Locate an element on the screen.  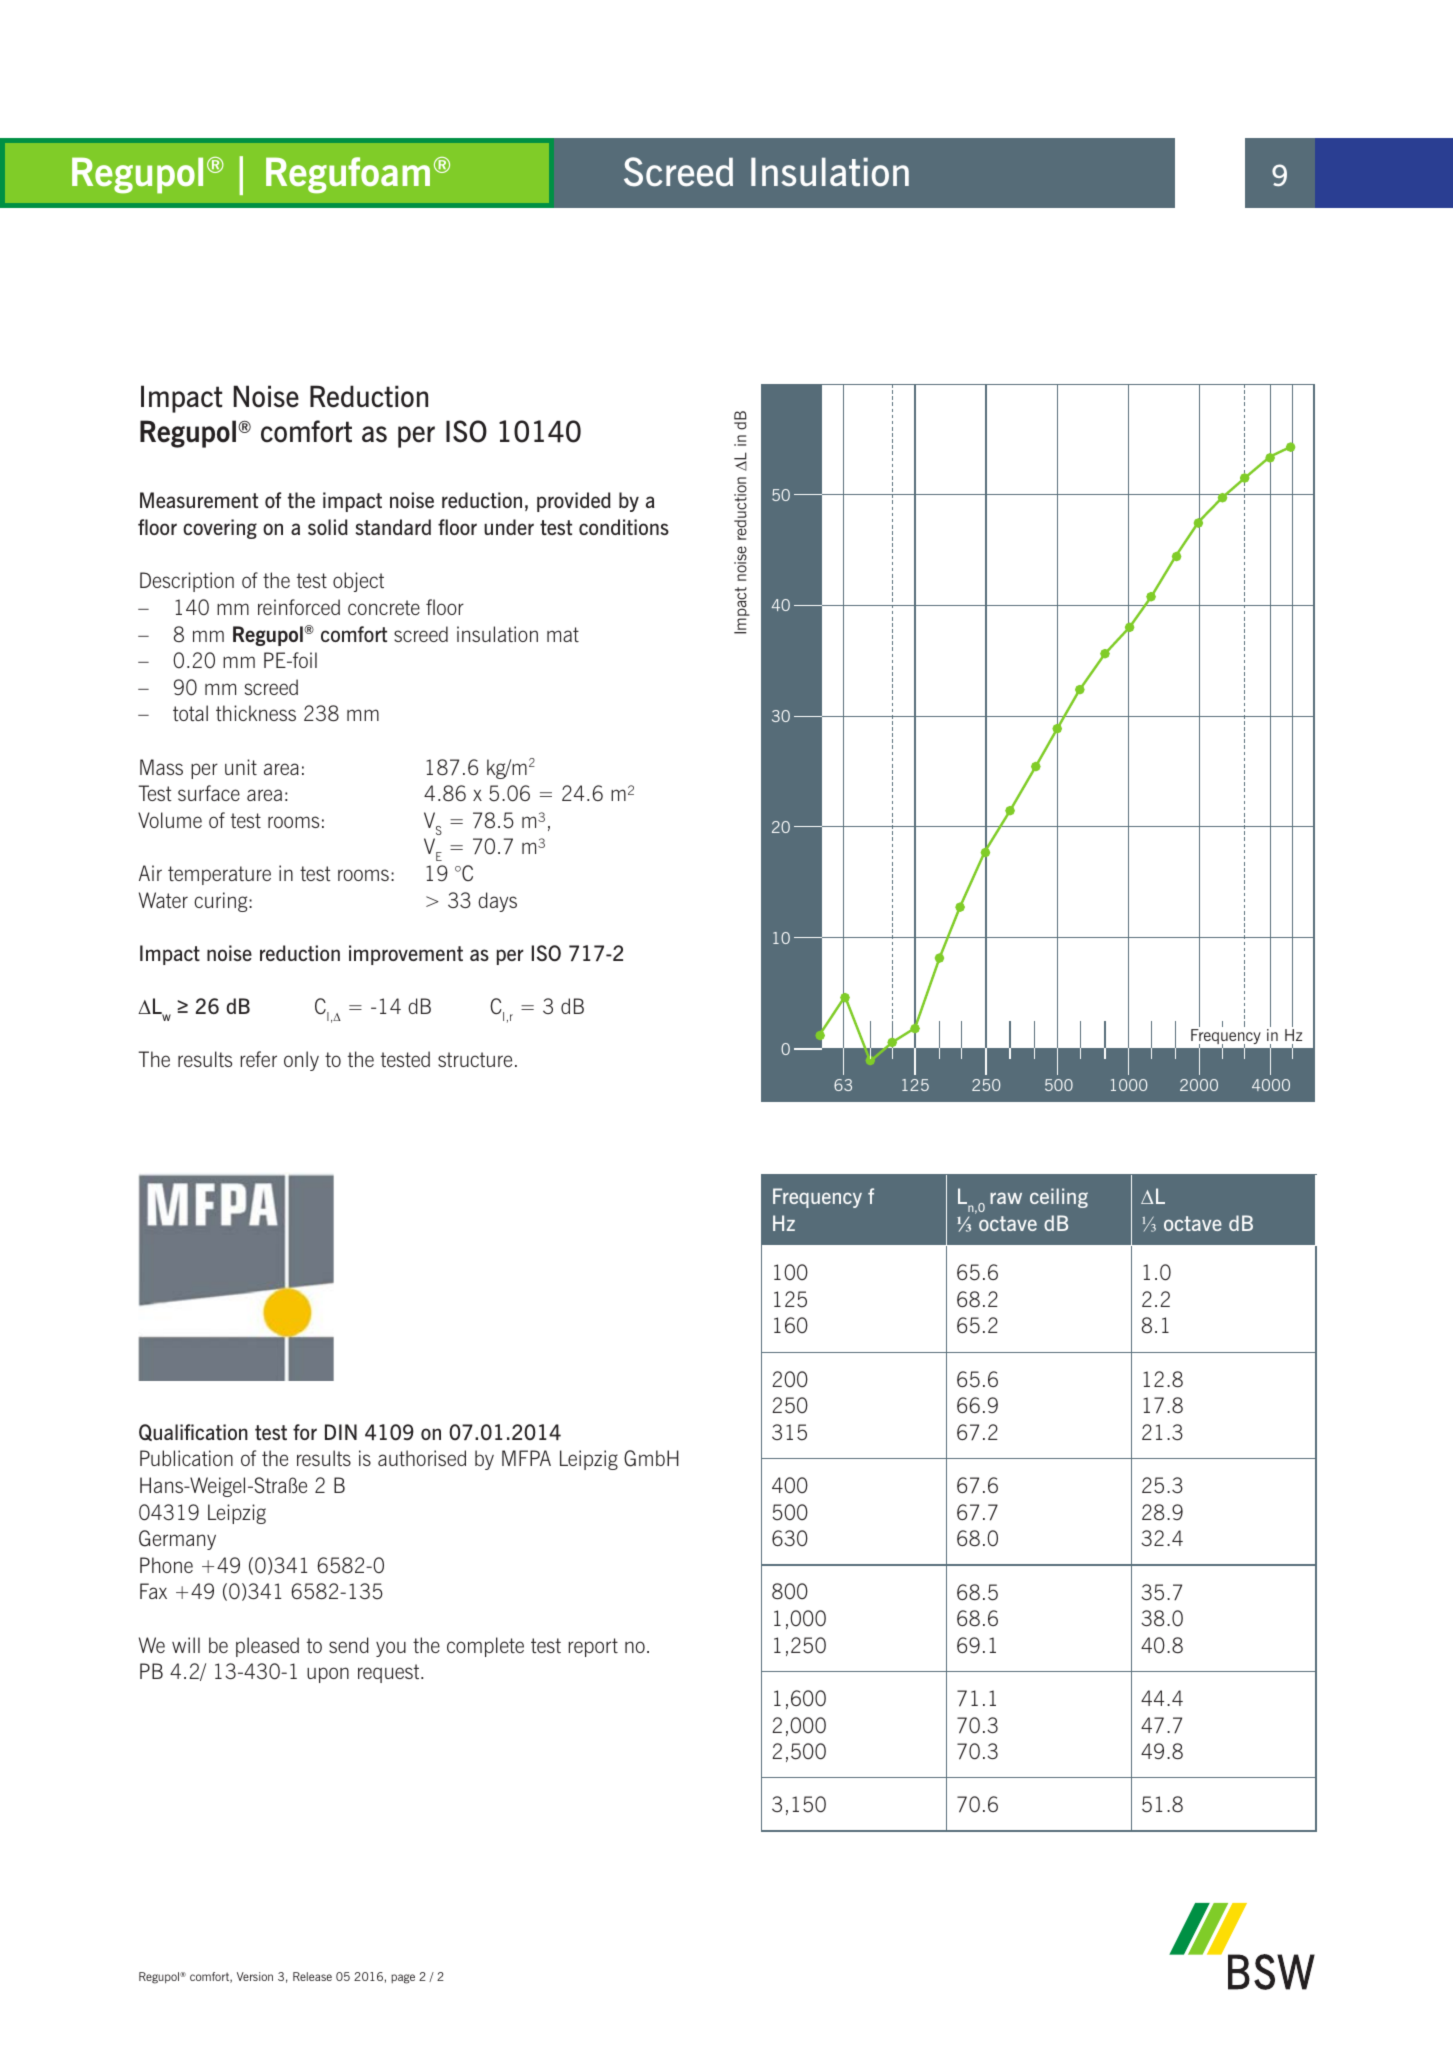
raw is located at coordinates (1006, 1198).
